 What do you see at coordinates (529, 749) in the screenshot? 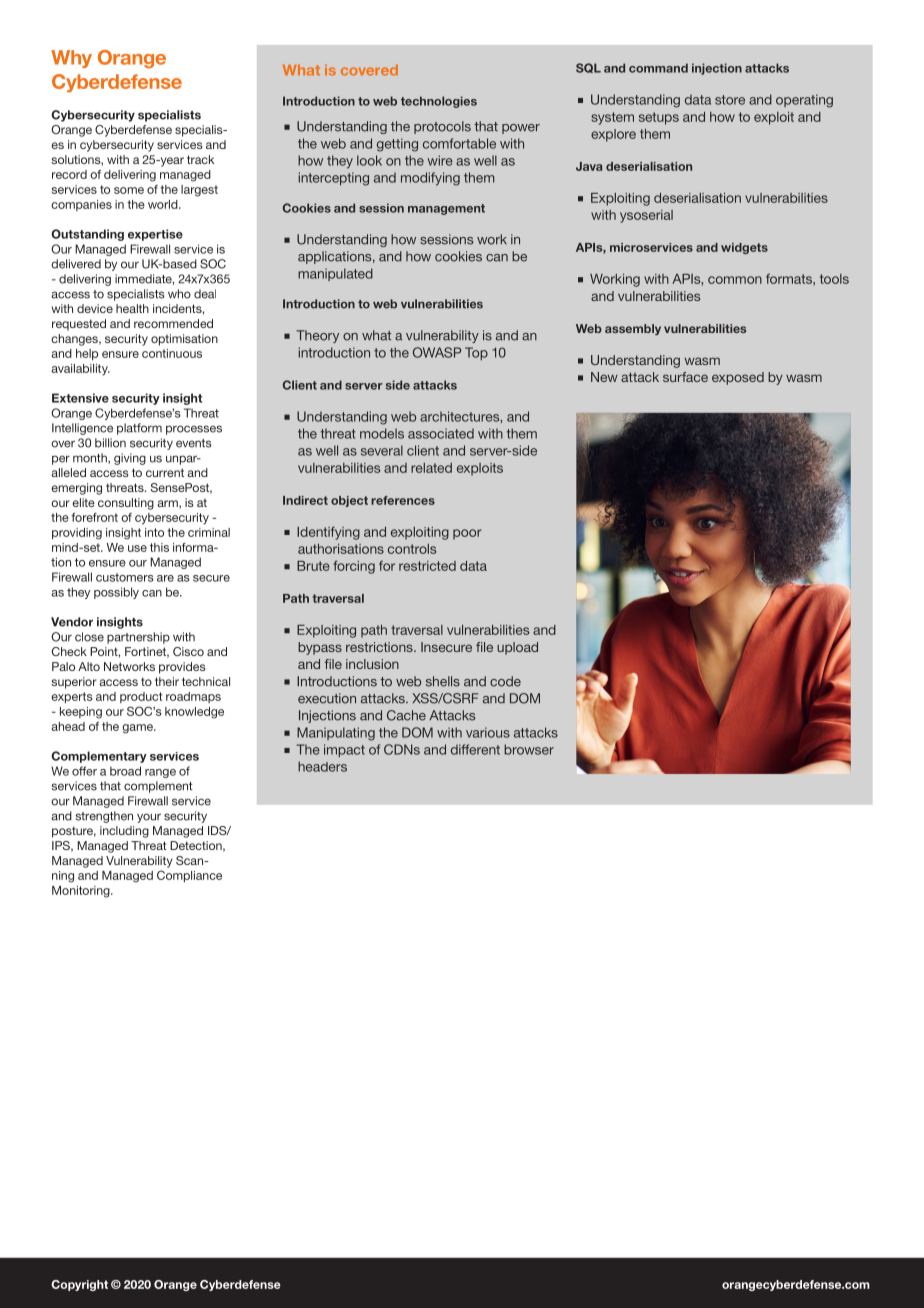
I see `browser` at bounding box center [529, 749].
